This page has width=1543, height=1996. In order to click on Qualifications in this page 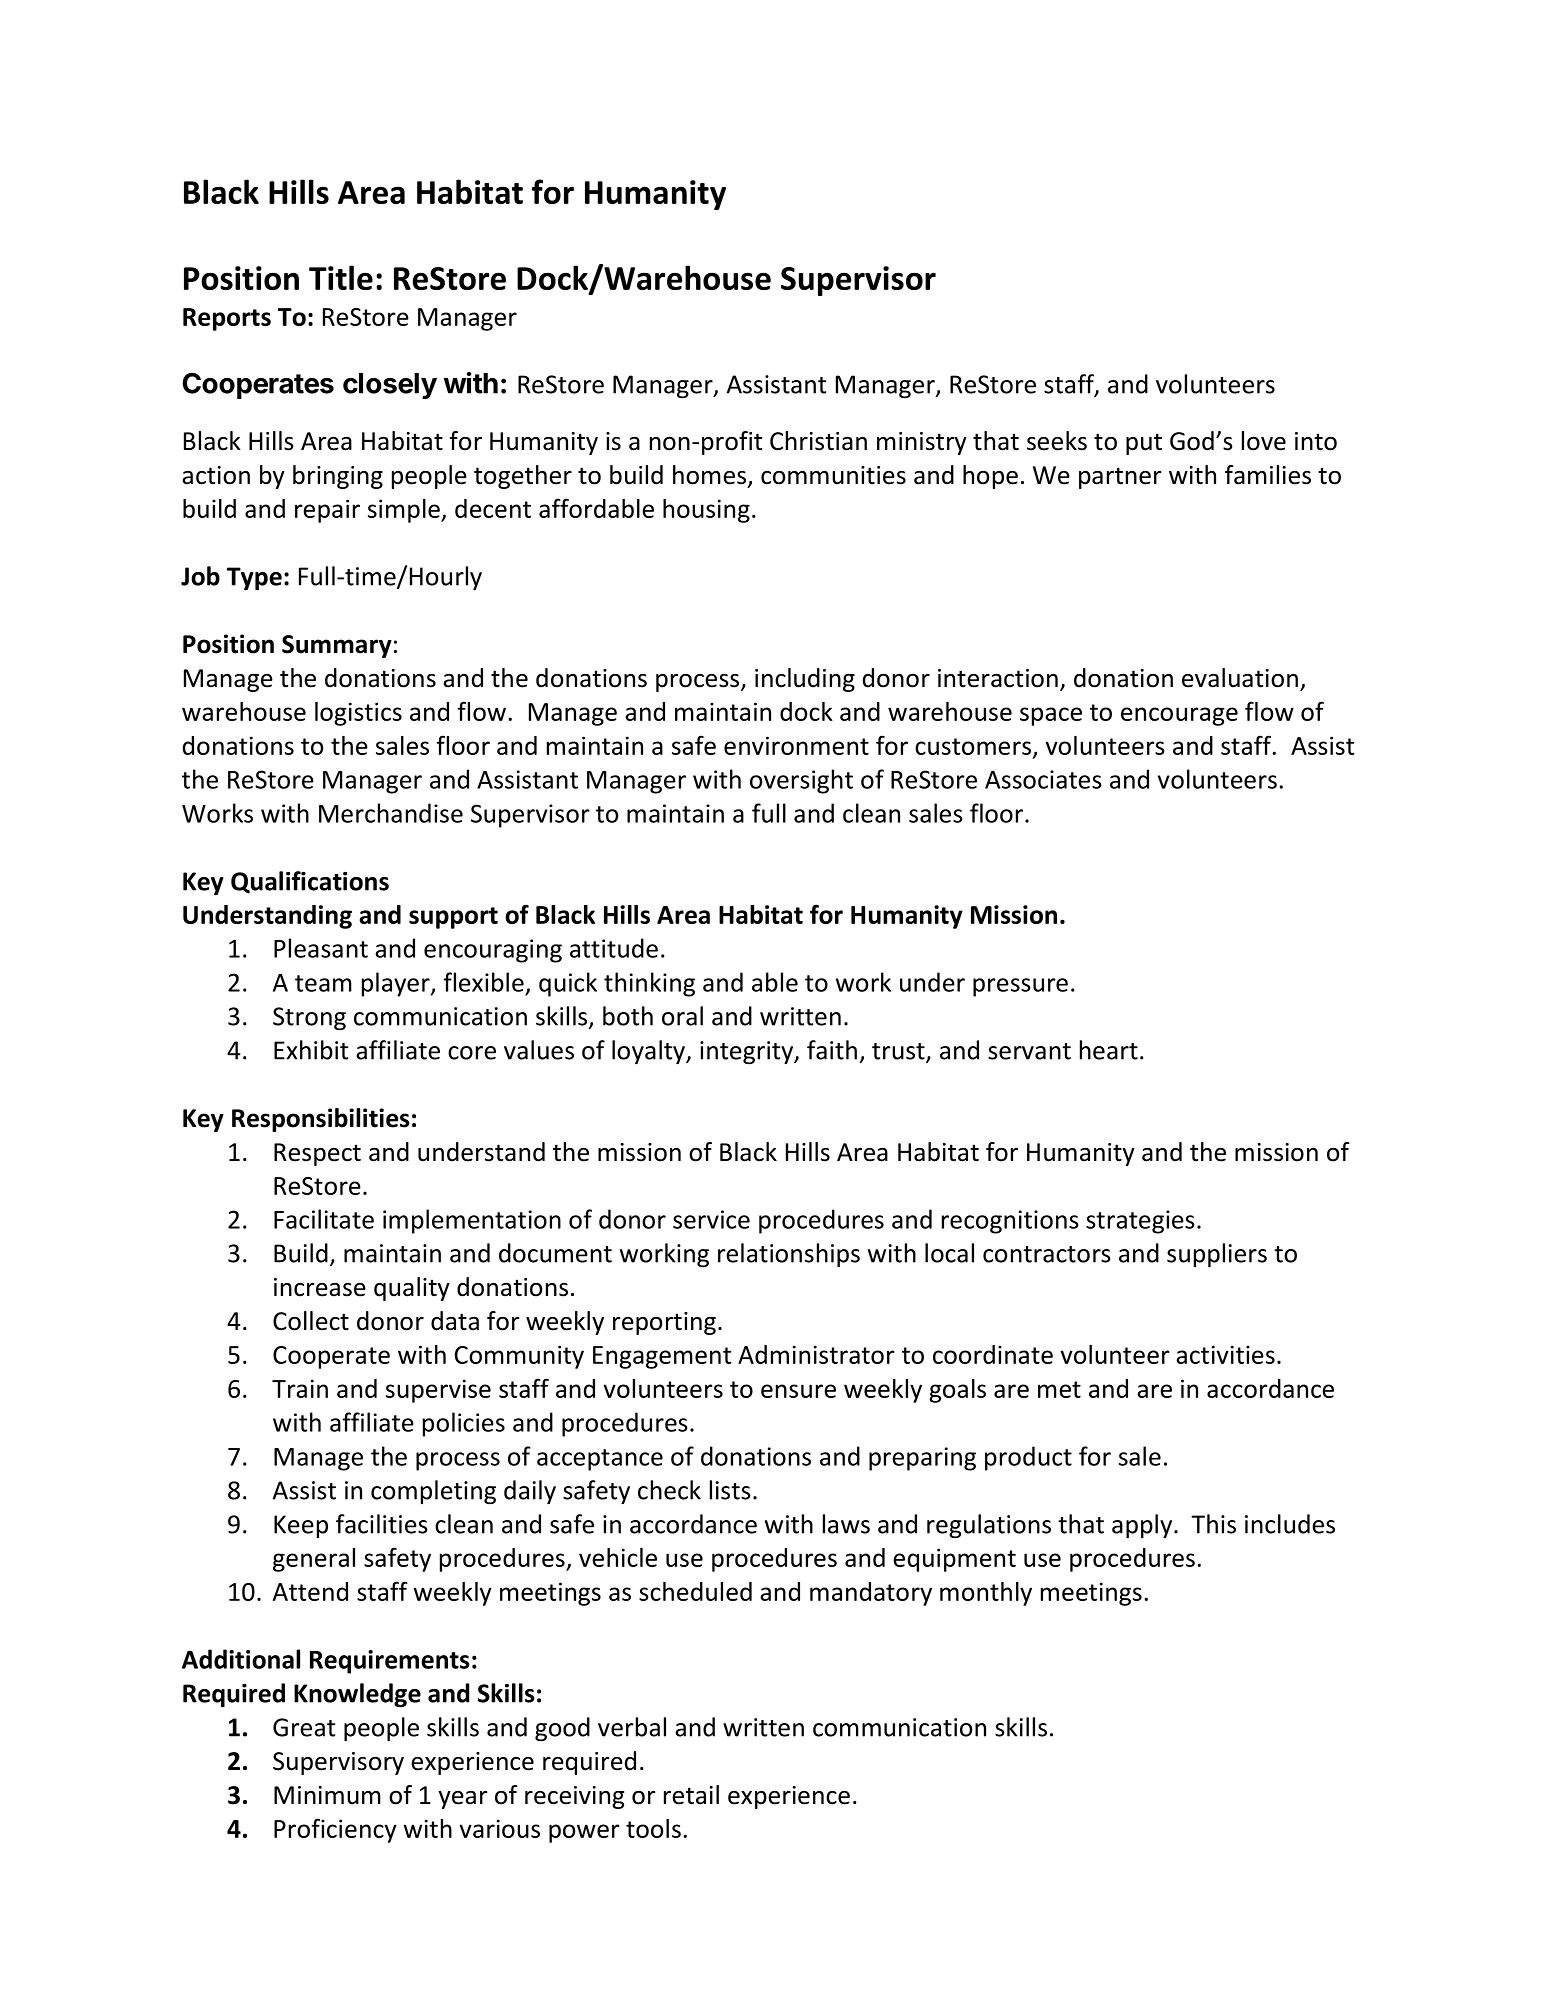, I will do `click(310, 882)`.
